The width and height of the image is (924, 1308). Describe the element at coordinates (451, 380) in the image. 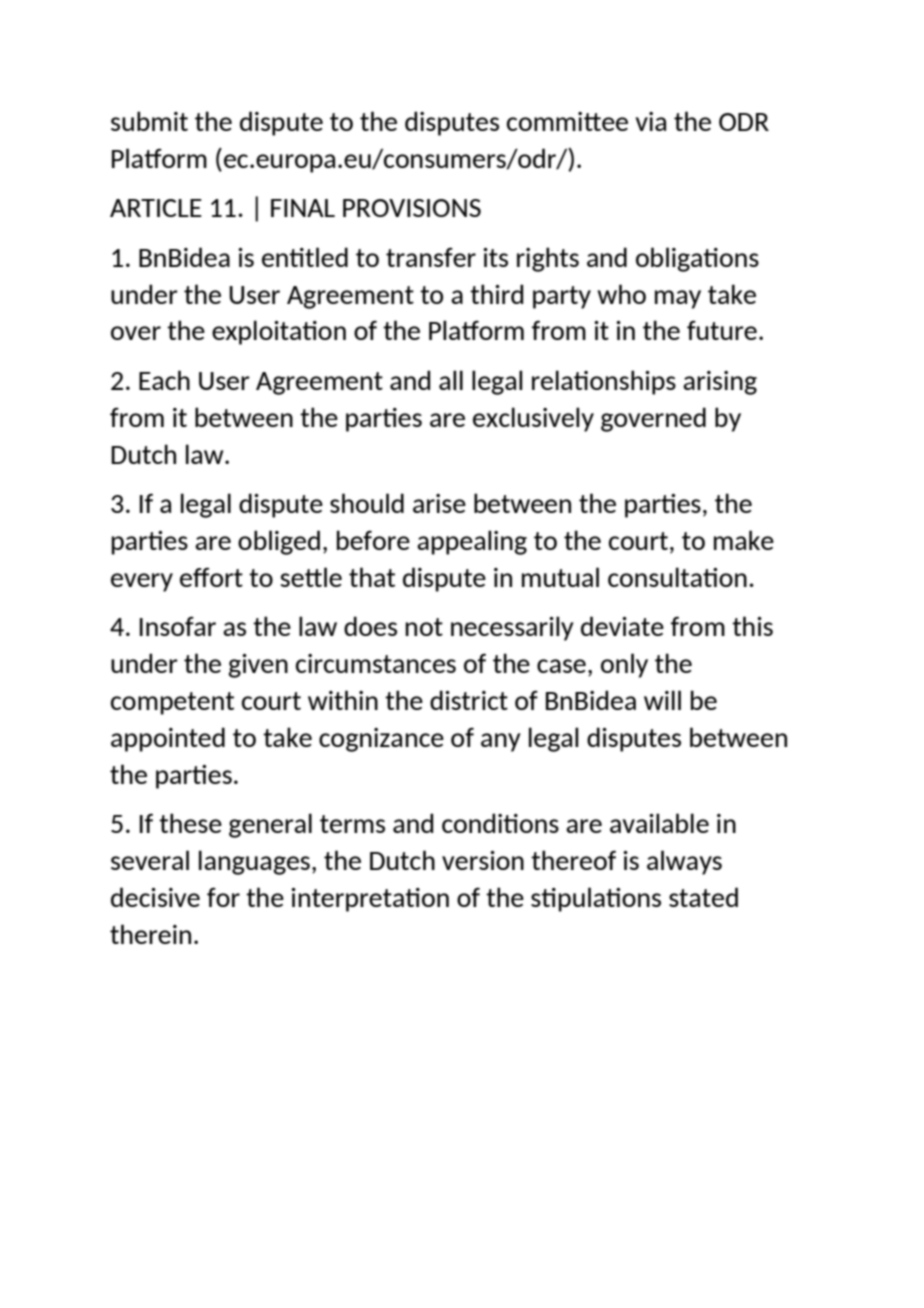

I see `all` at that location.
